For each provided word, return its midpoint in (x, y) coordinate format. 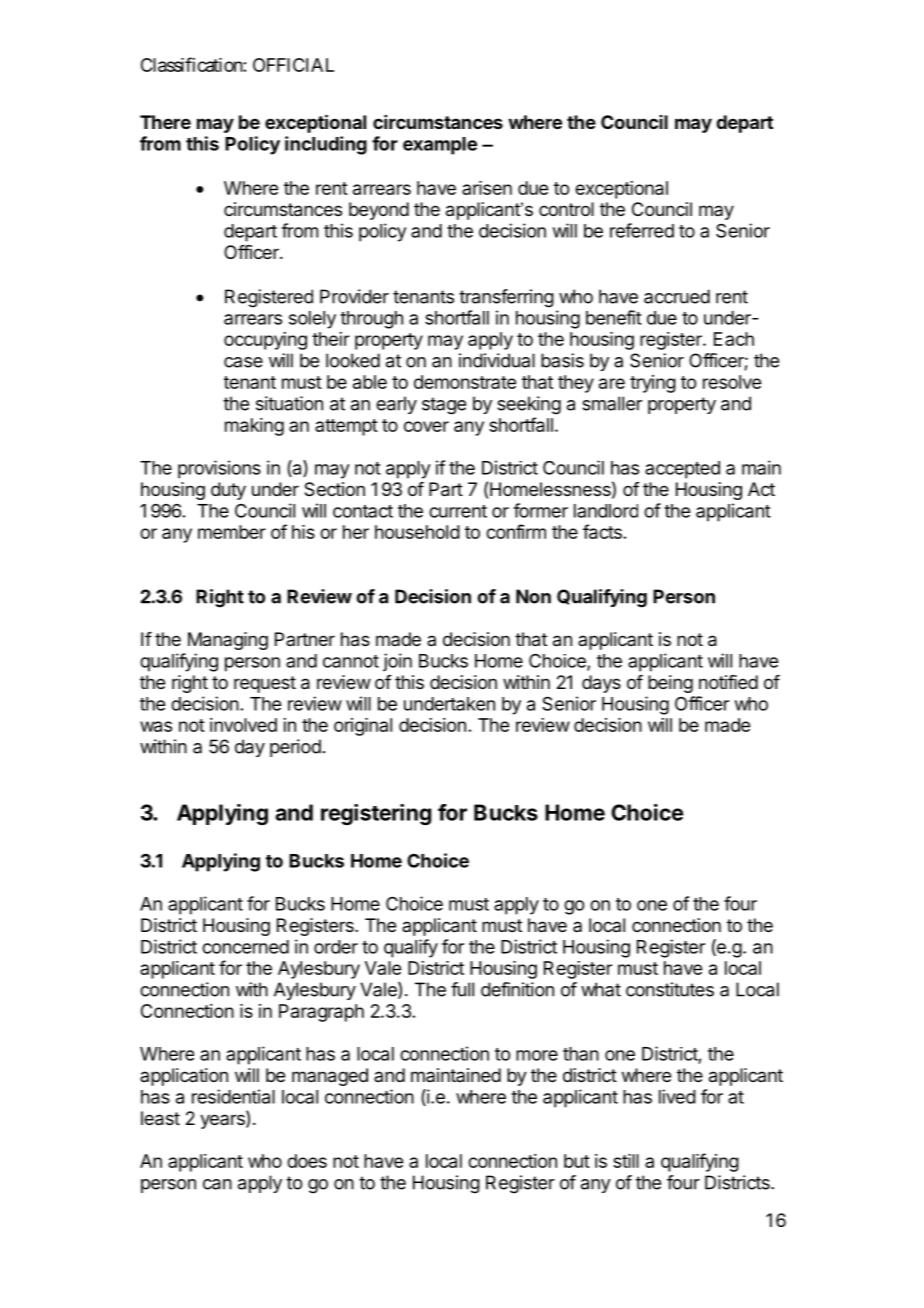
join (397, 662)
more (537, 1055)
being (670, 684)
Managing (228, 641)
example (440, 146)
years (223, 1121)
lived (677, 1096)
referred (642, 230)
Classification (192, 64)
